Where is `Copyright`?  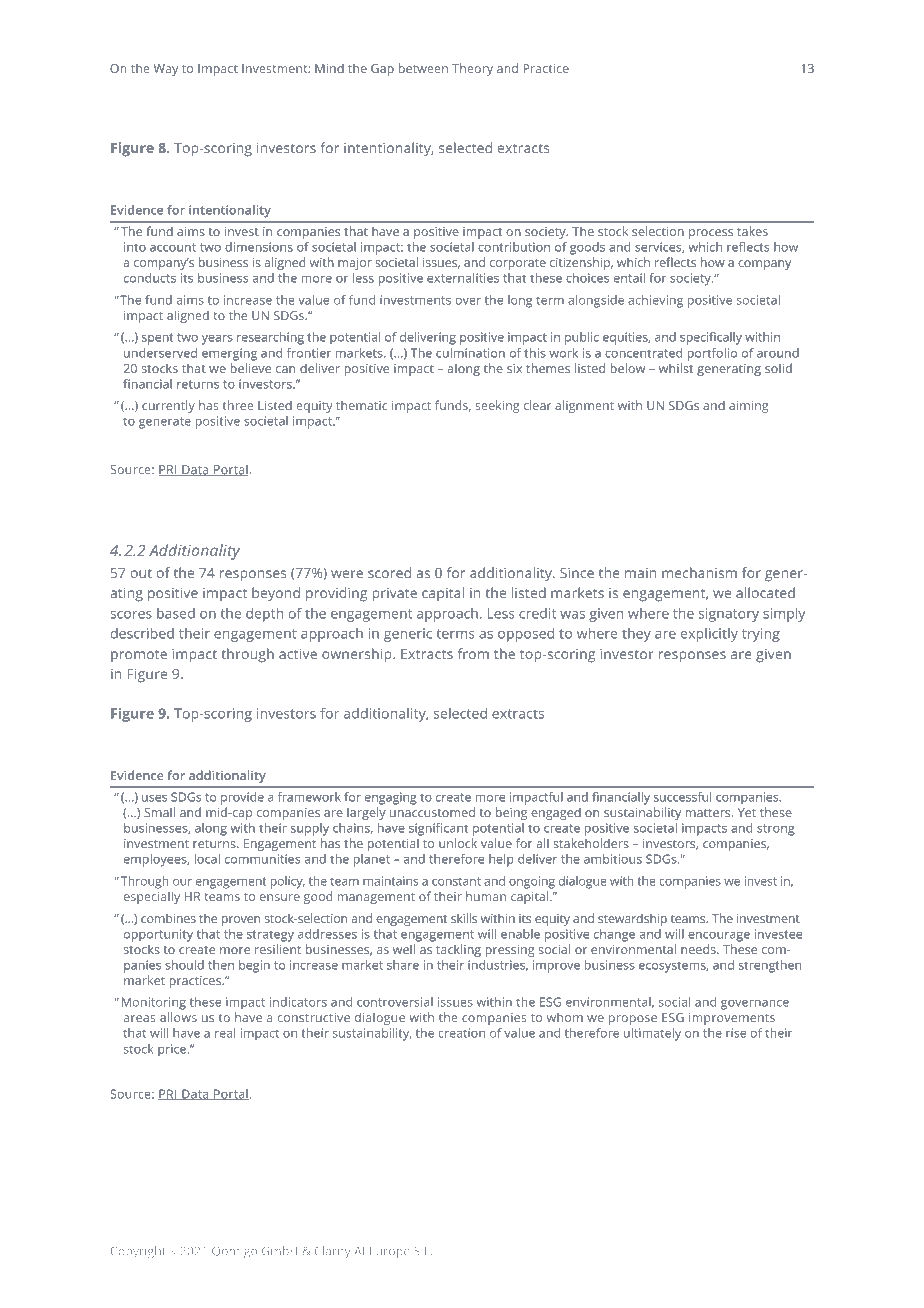 Copyright is located at coordinates (138, 1252).
